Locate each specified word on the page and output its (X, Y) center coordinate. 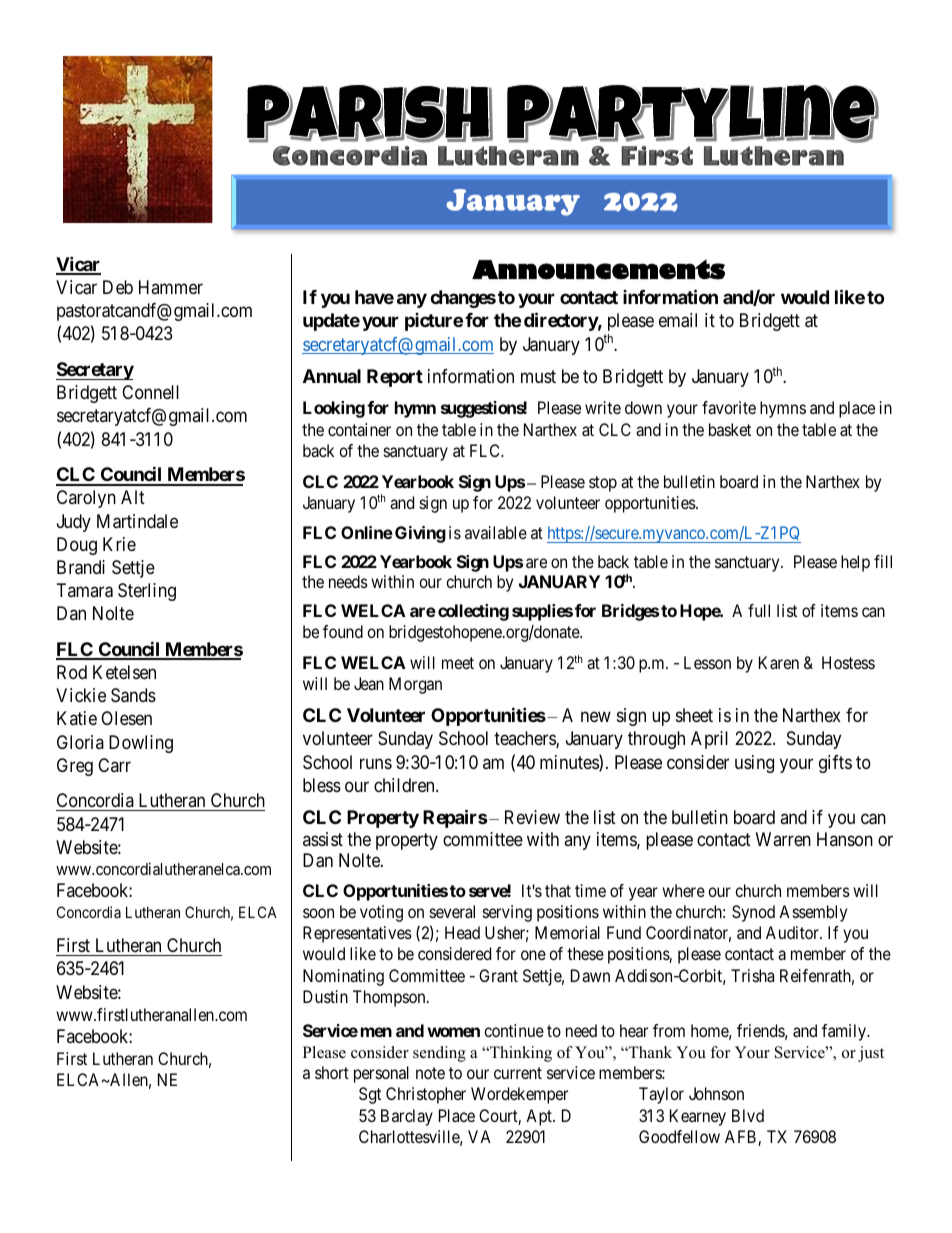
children (405, 785)
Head (462, 932)
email (678, 320)
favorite (729, 407)
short (332, 1072)
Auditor (793, 932)
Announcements (598, 269)
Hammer (171, 287)
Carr (114, 765)
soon (318, 913)
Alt (133, 497)
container (359, 429)
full (759, 610)
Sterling (147, 592)
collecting (473, 612)
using (754, 764)
